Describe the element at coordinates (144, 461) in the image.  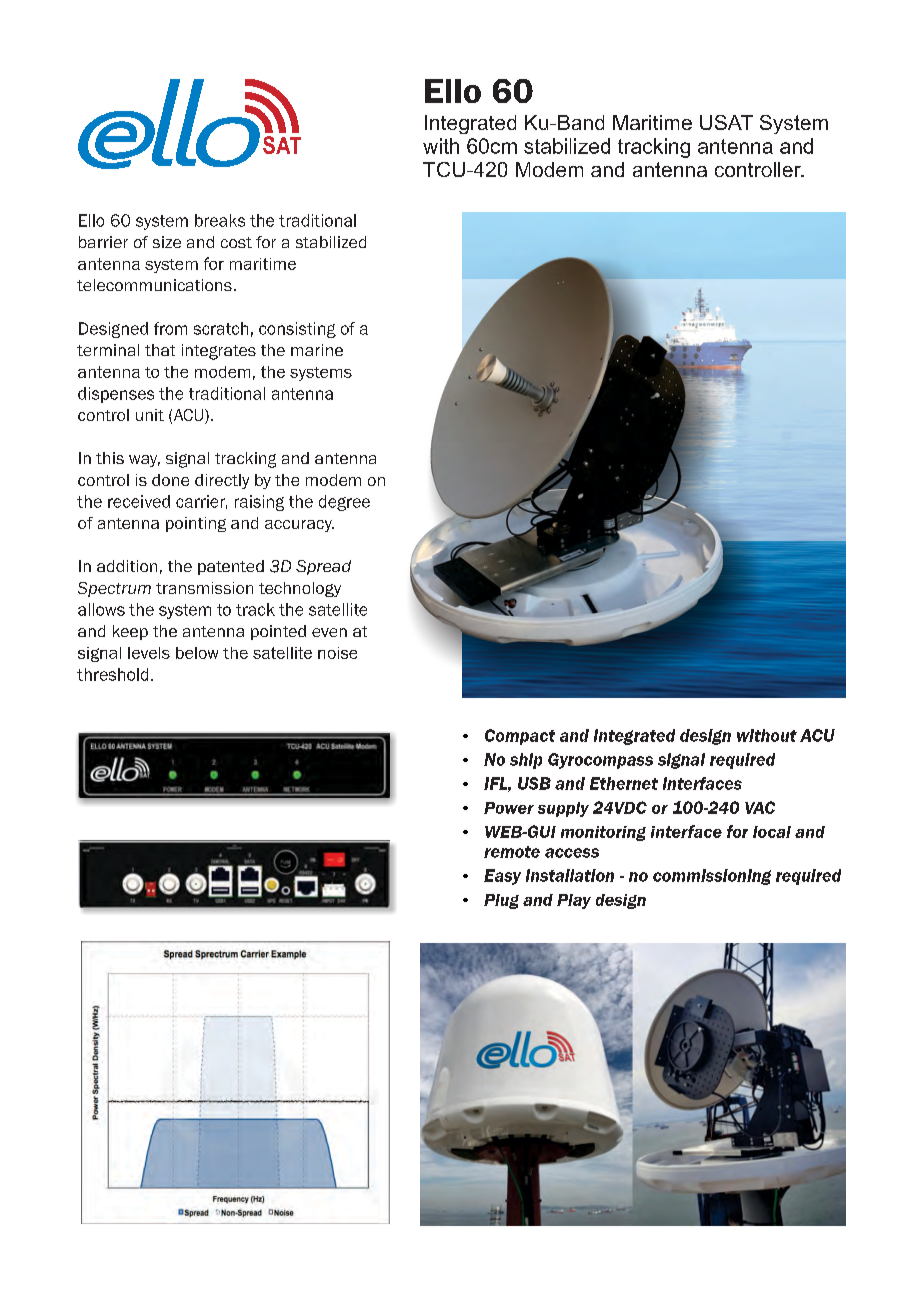
I see `way` at that location.
